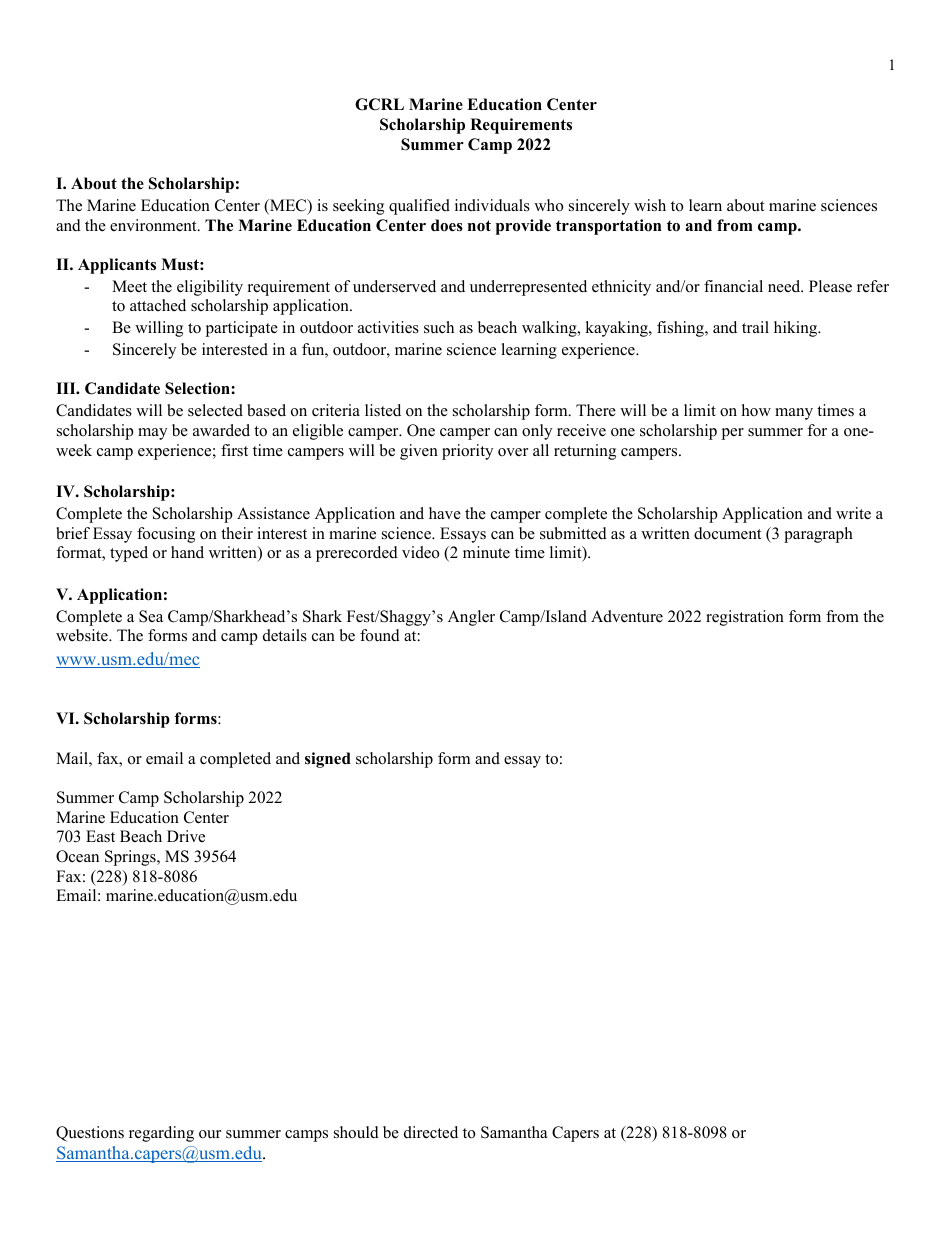  What do you see at coordinates (161, 1134) in the page?
I see `regarding` at bounding box center [161, 1134].
